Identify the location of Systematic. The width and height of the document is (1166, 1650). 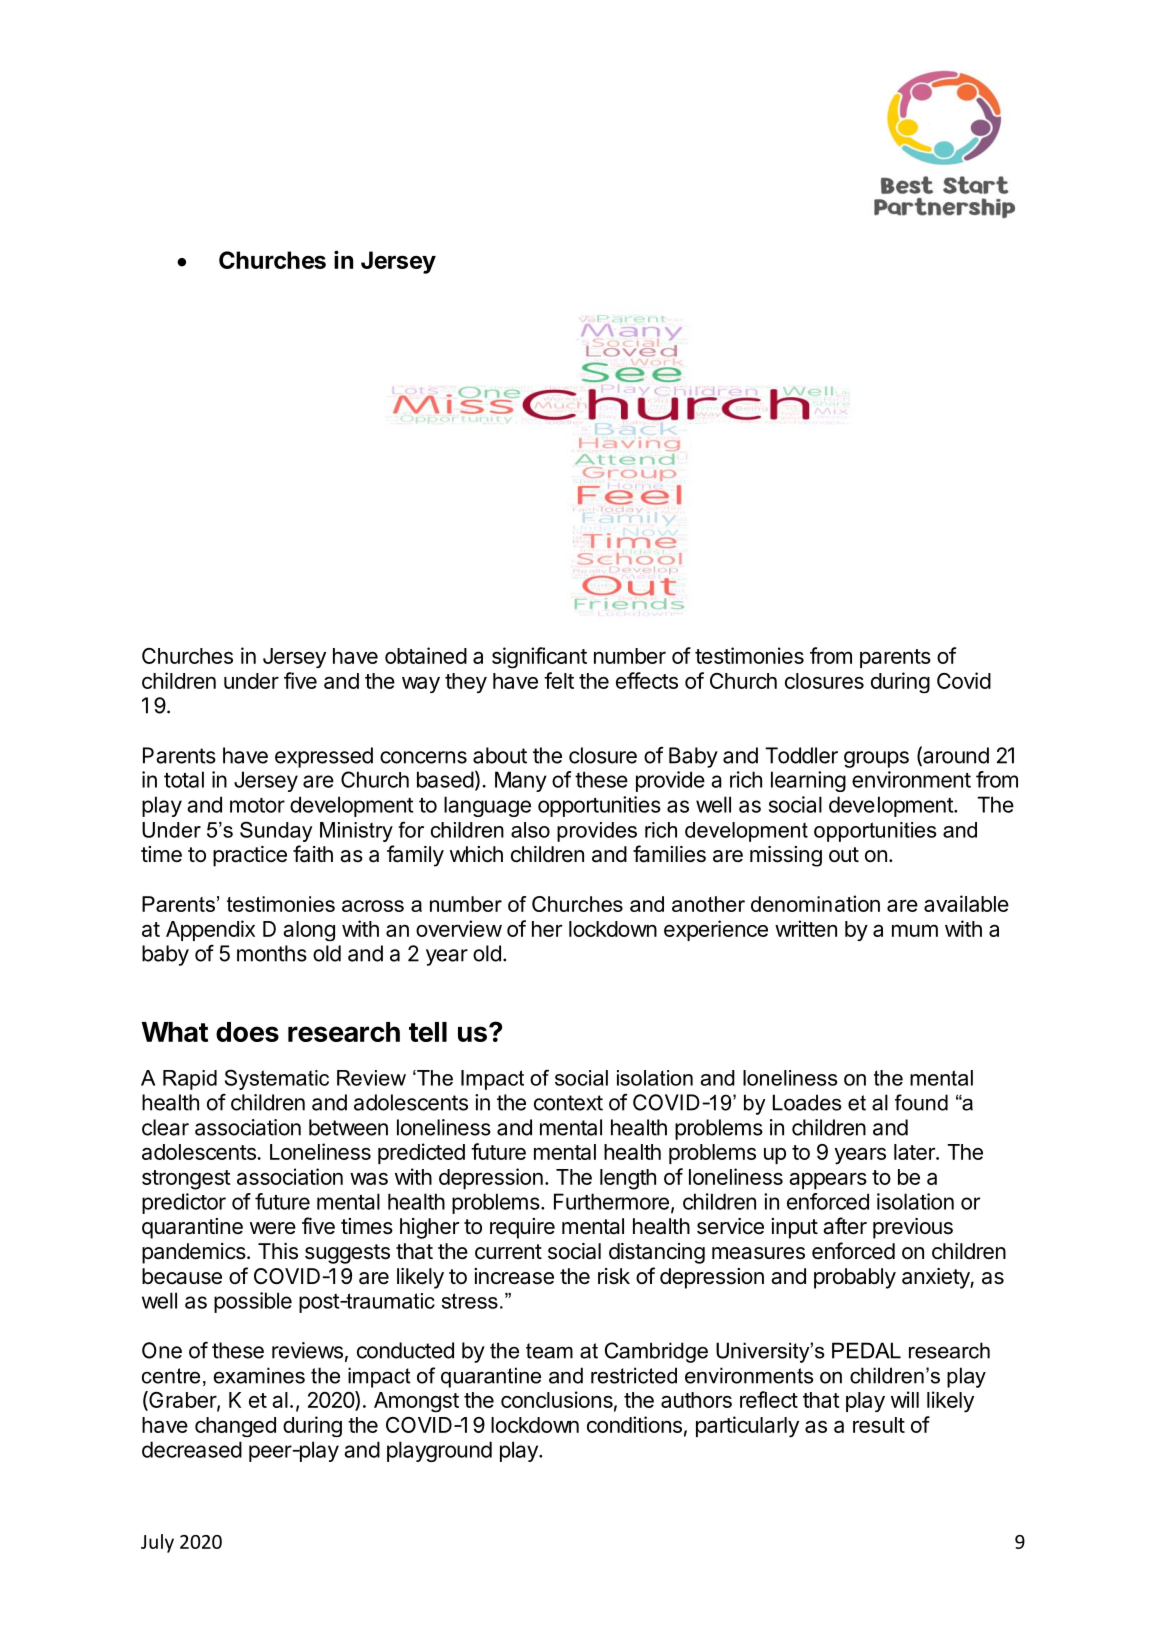
(277, 1079).
